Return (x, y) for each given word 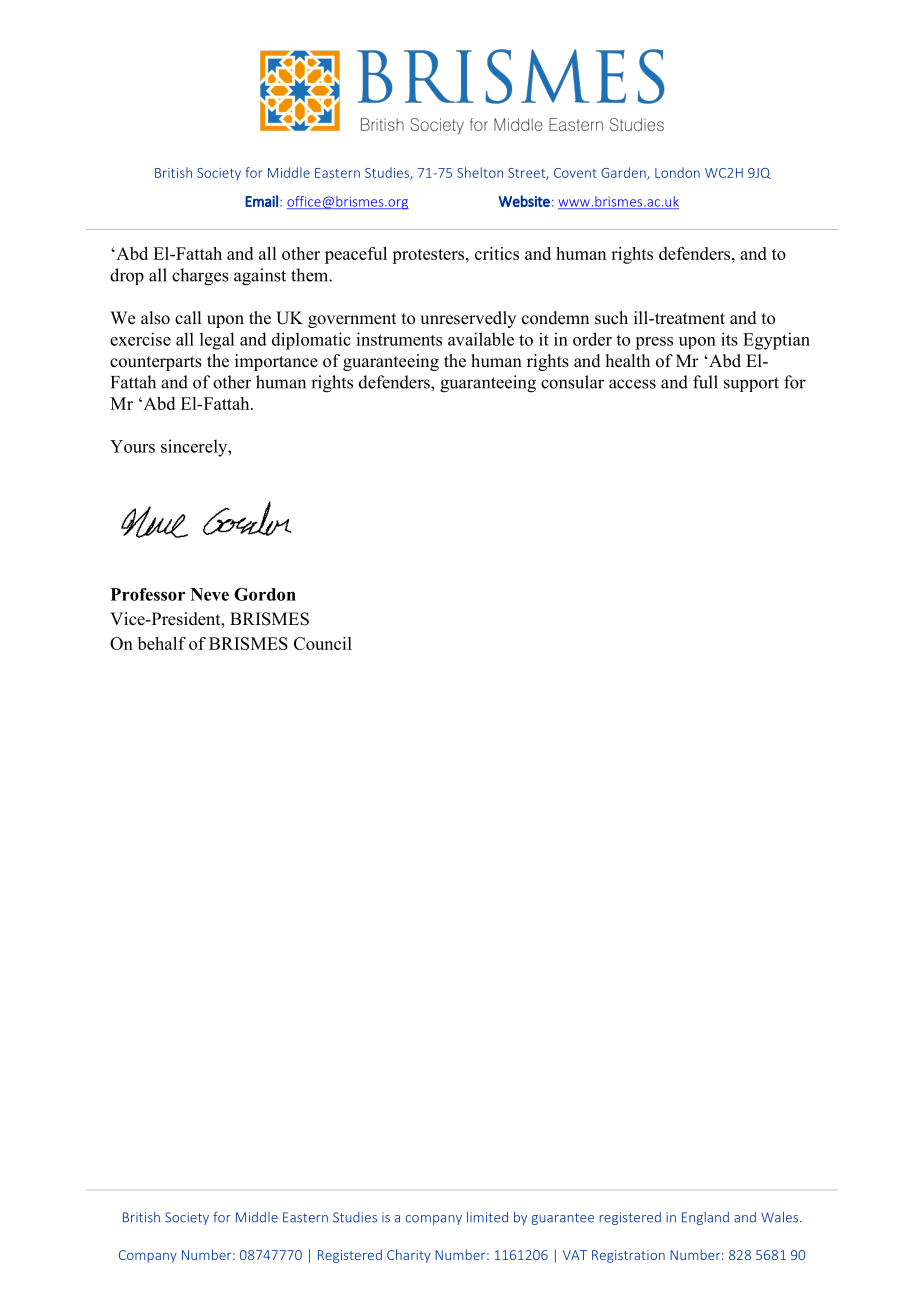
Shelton (480, 172)
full (705, 382)
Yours (132, 446)
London (677, 172)
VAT (575, 1255)
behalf (162, 643)
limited (487, 1217)
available (481, 339)
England (705, 1218)
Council (323, 643)
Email (261, 201)
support (751, 384)
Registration (628, 1256)
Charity (409, 1256)
